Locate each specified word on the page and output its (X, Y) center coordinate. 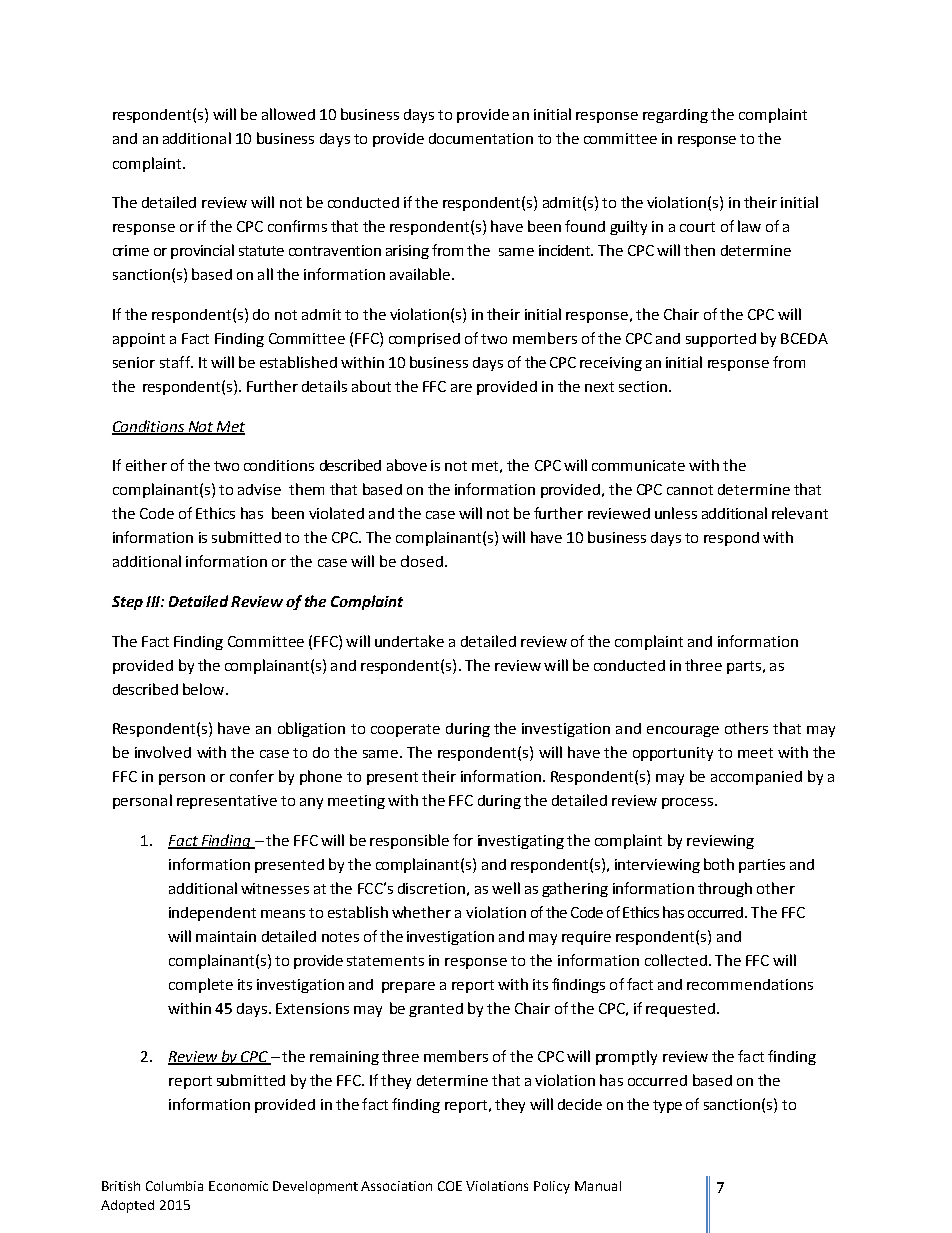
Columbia (174, 1186)
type (667, 1106)
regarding (675, 116)
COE (450, 1186)
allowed (288, 114)
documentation (481, 138)
